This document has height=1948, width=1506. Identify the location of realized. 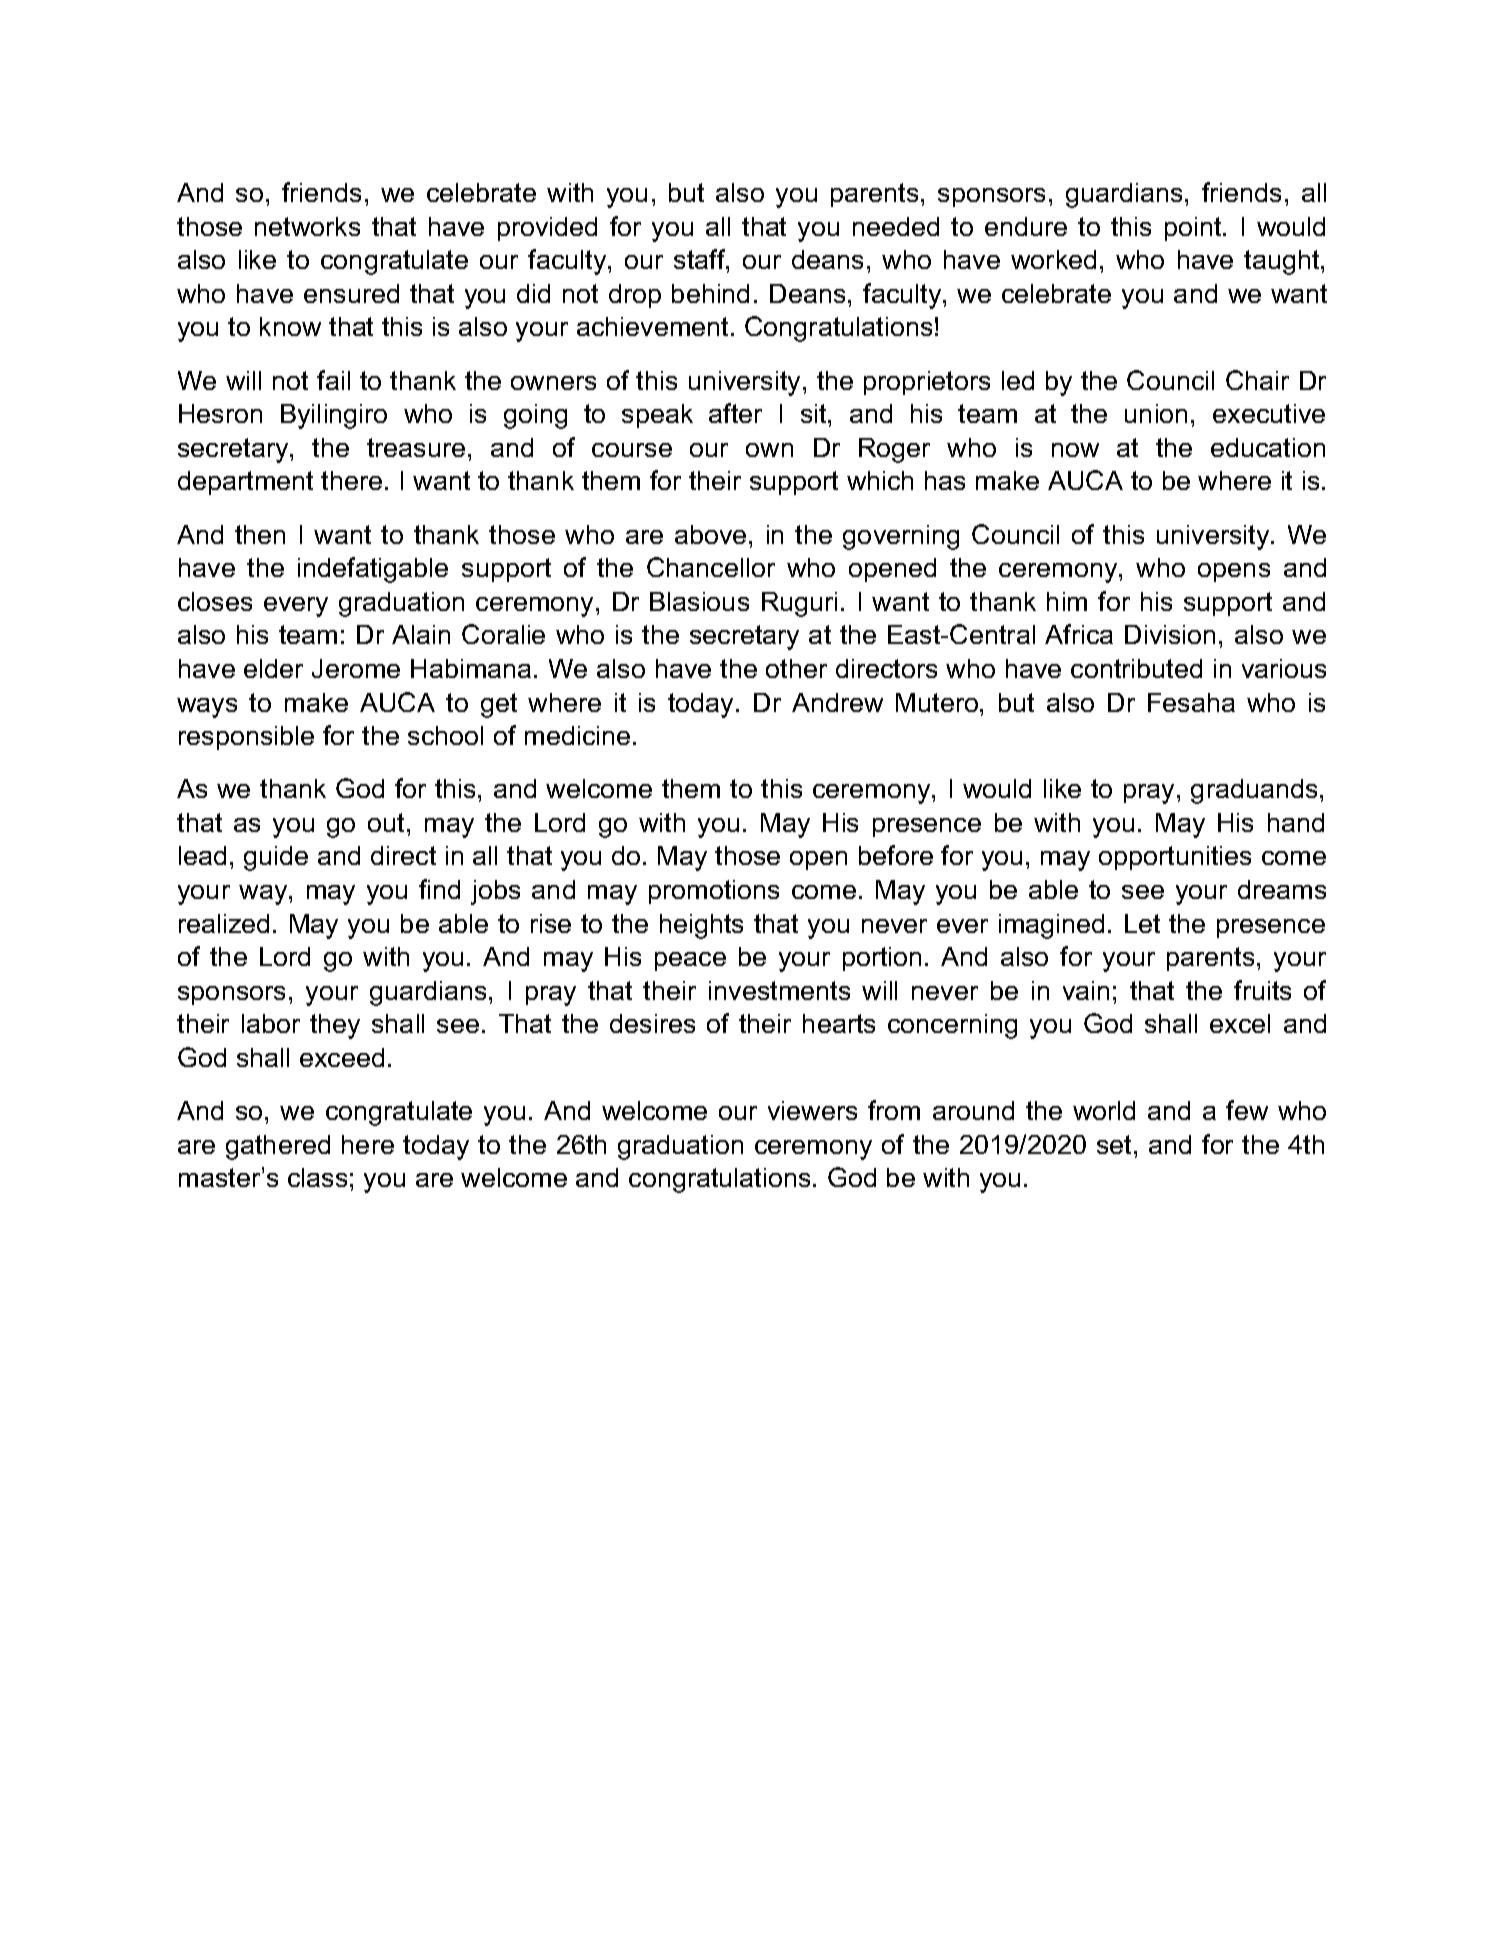
(224, 923).
